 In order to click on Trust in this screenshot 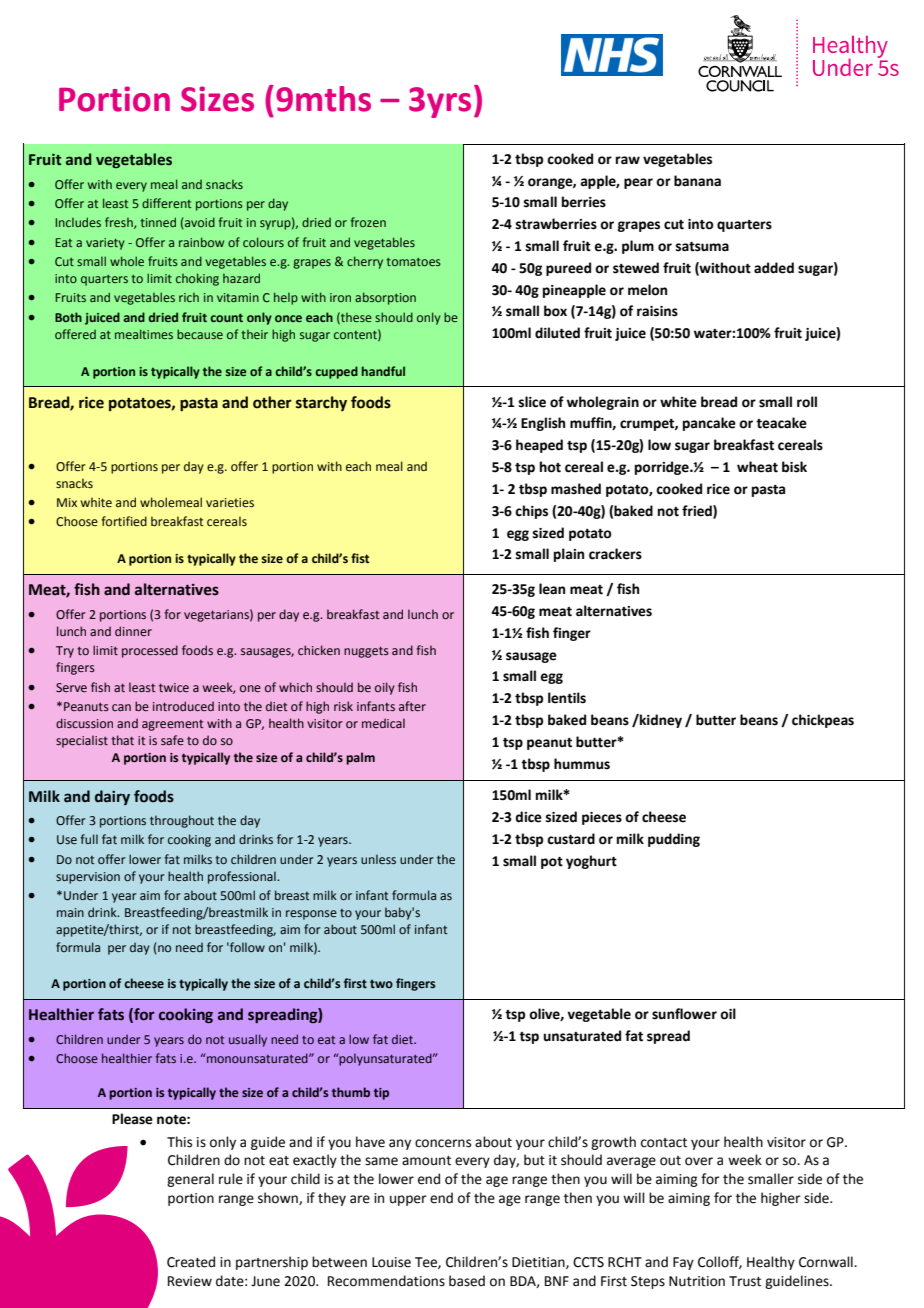, I will do `click(745, 1281)`.
